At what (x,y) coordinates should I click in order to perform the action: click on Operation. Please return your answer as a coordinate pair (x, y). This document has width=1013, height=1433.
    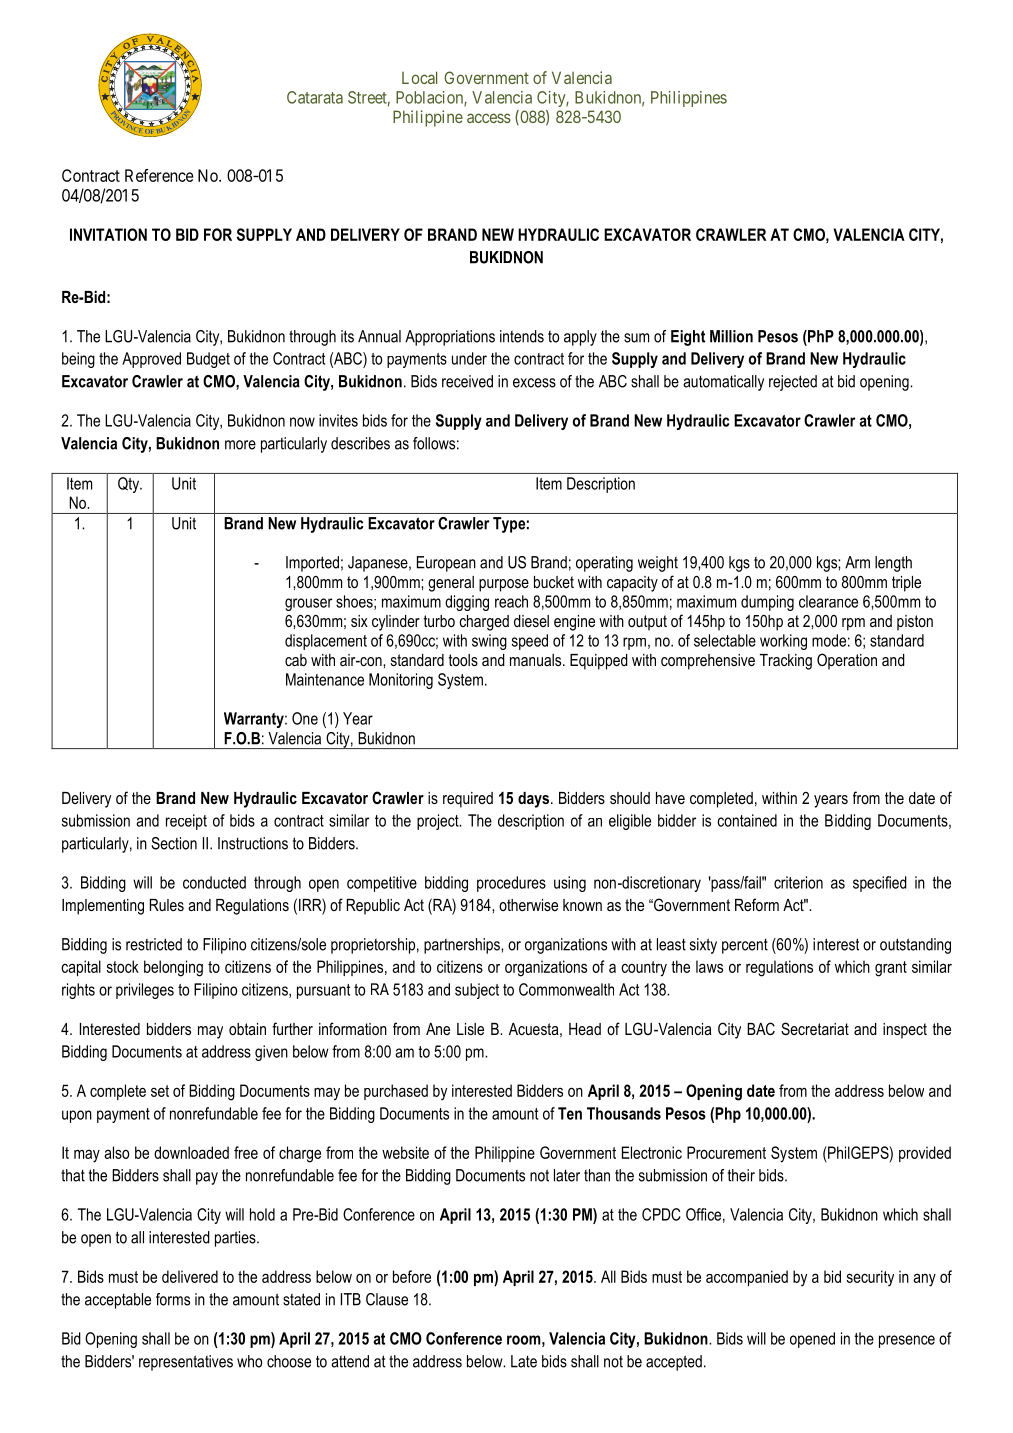
    Looking at the image, I should click on (847, 661).
